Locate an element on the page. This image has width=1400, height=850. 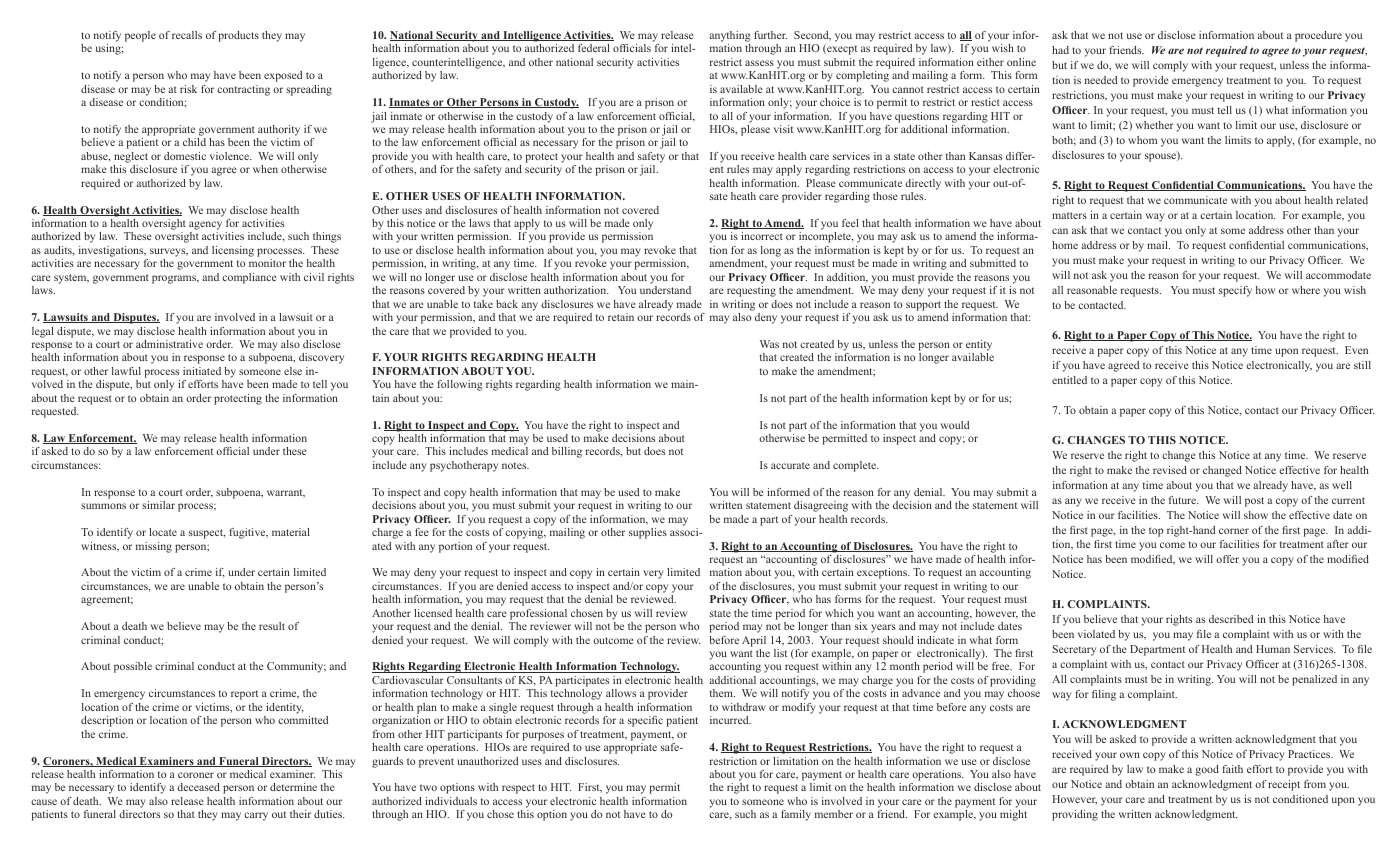
needed is located at coordinates (1101, 80).
